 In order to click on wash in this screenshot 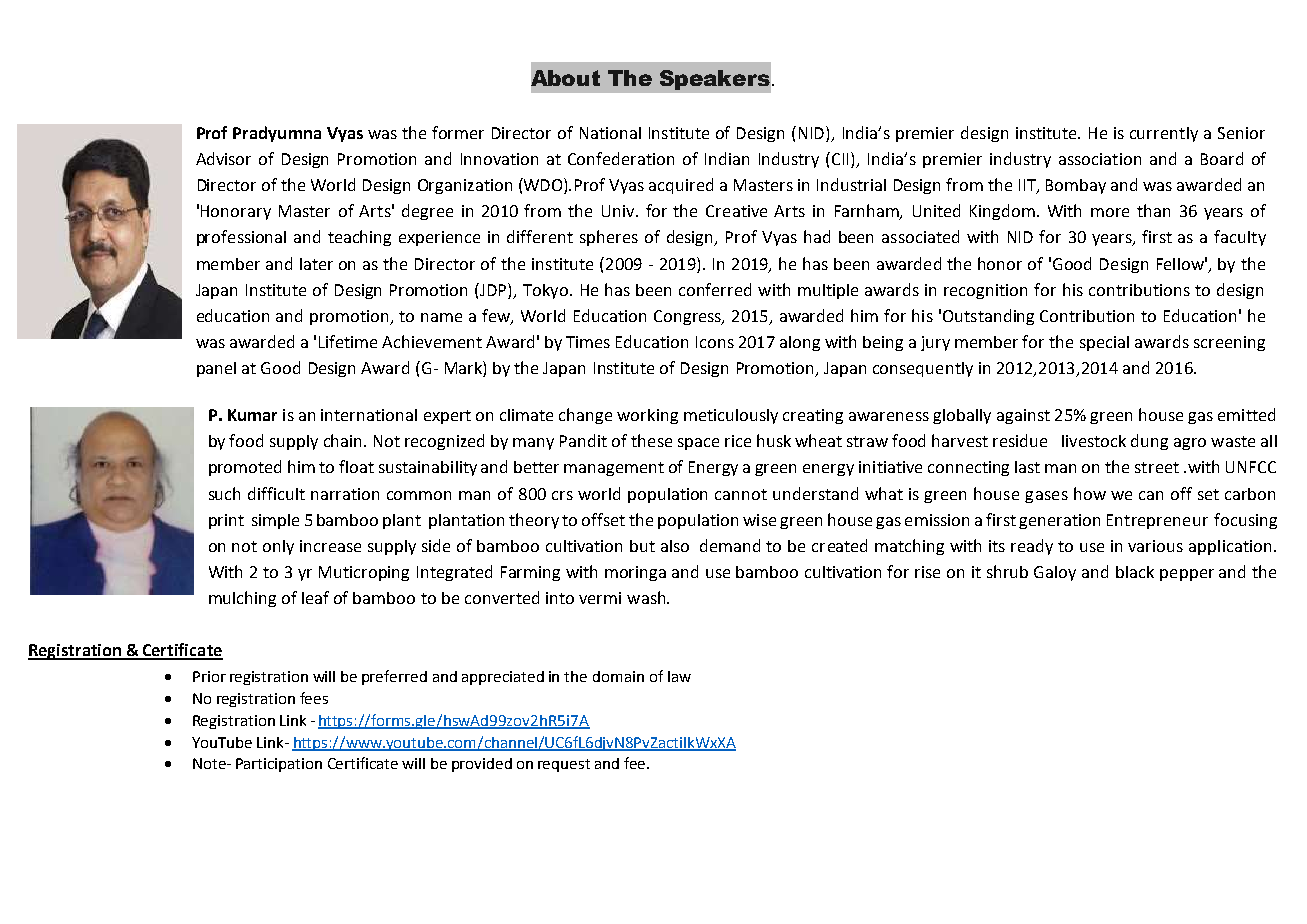, I will do `click(647, 597)`.
